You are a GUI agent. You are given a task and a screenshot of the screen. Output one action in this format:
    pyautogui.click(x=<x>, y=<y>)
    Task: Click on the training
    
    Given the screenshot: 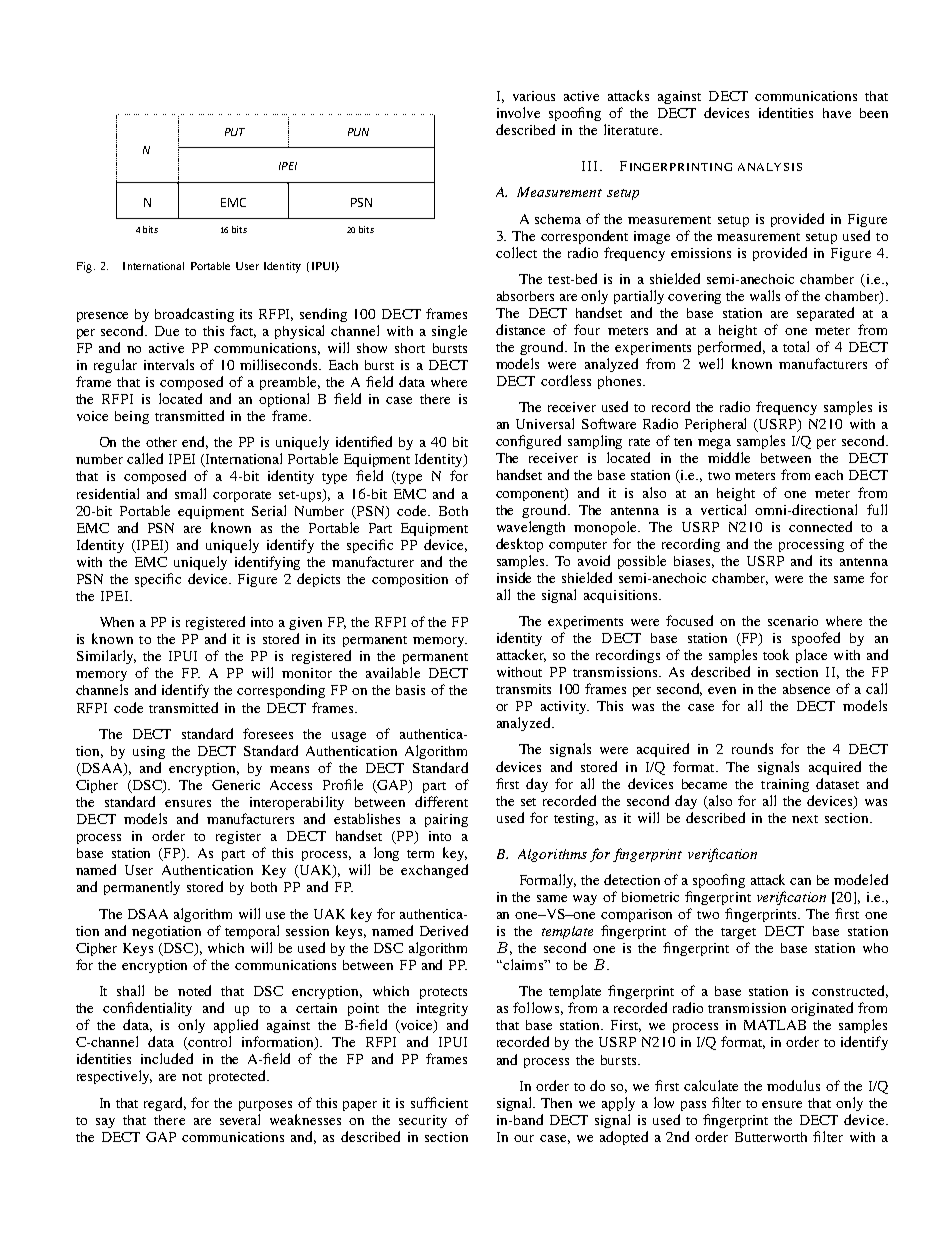 What is the action you would take?
    pyautogui.click(x=785, y=785)
